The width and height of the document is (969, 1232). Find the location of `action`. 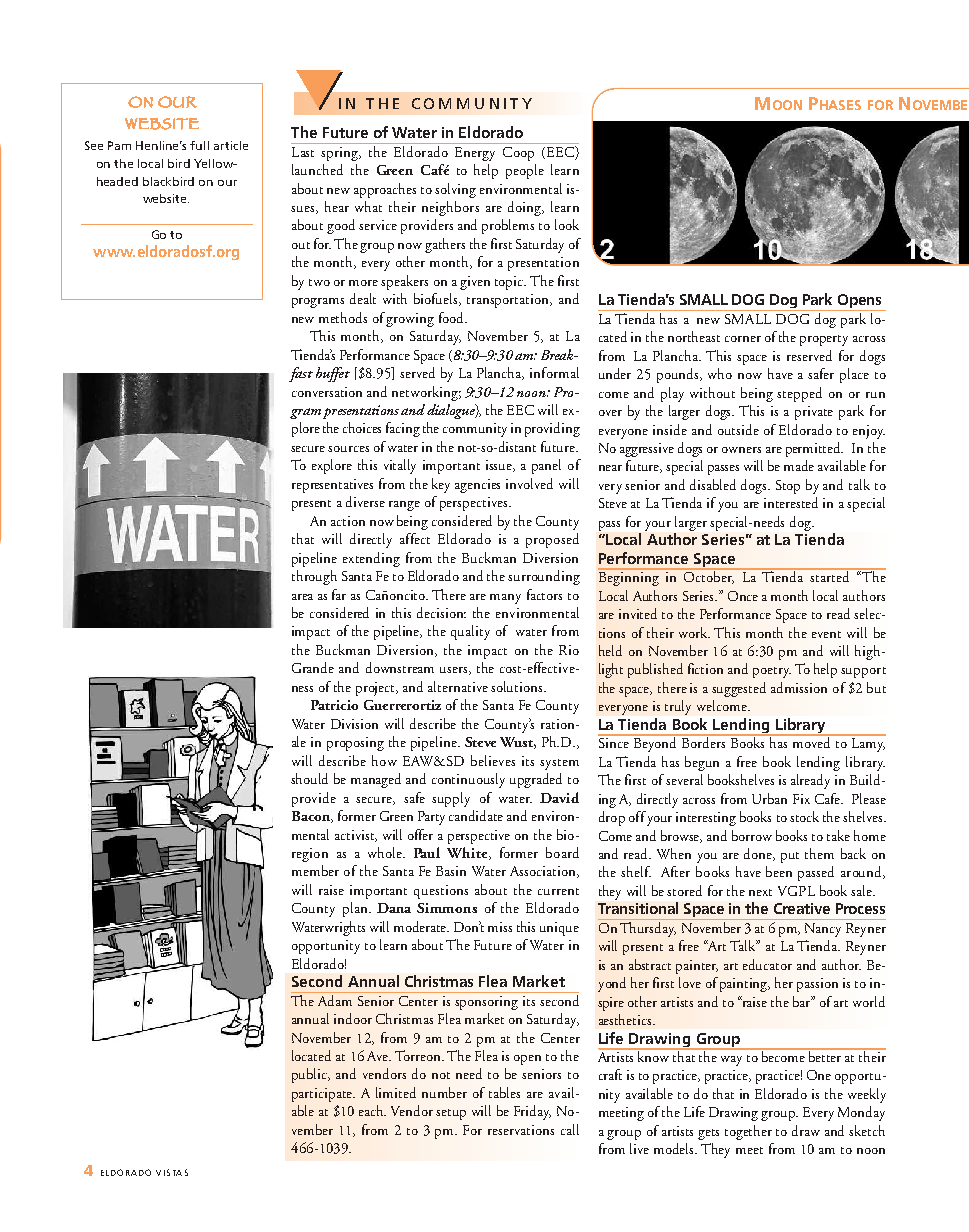

action is located at coordinates (348, 521).
